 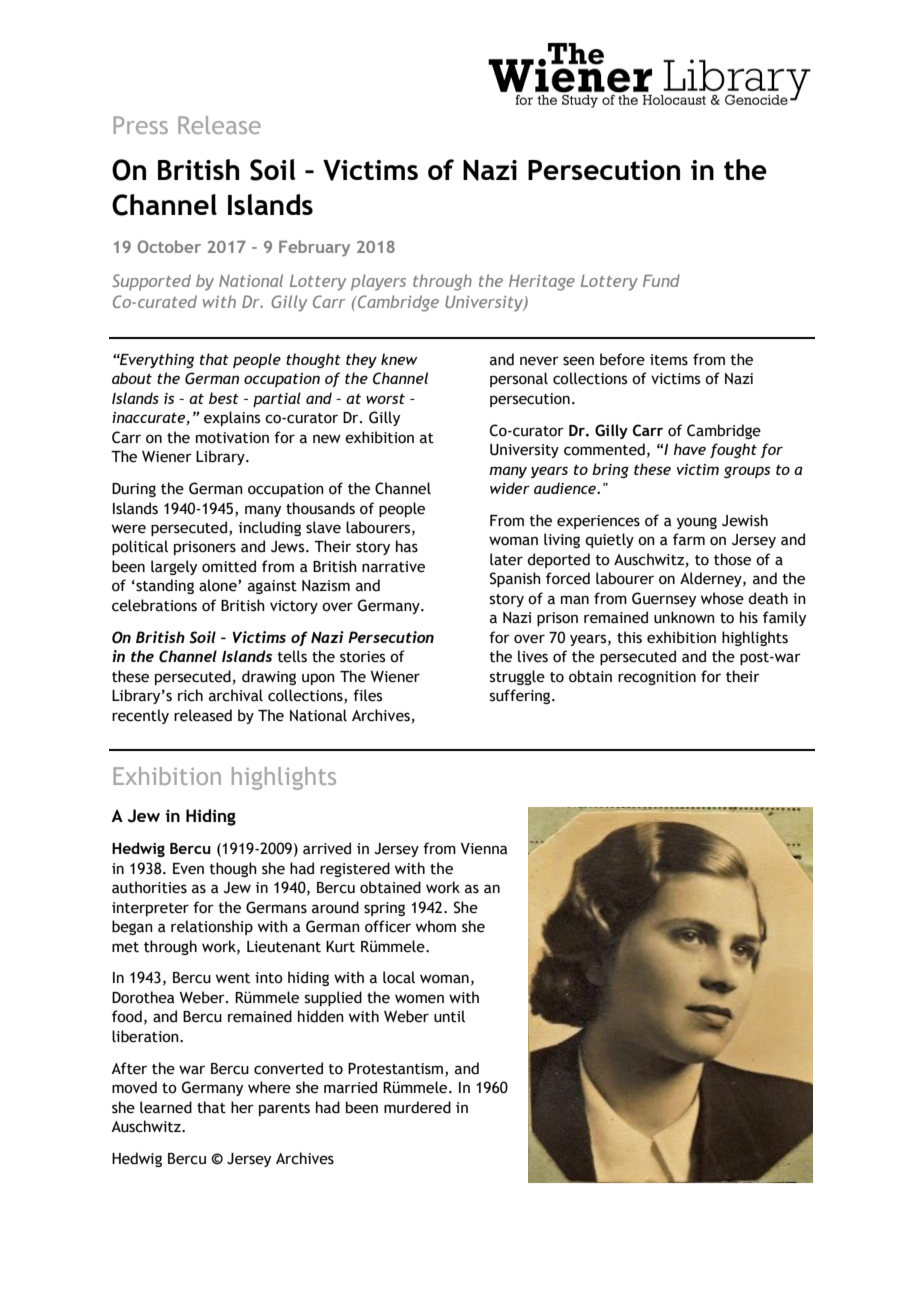 What do you see at coordinates (407, 546) in the page?
I see `has` at bounding box center [407, 546].
